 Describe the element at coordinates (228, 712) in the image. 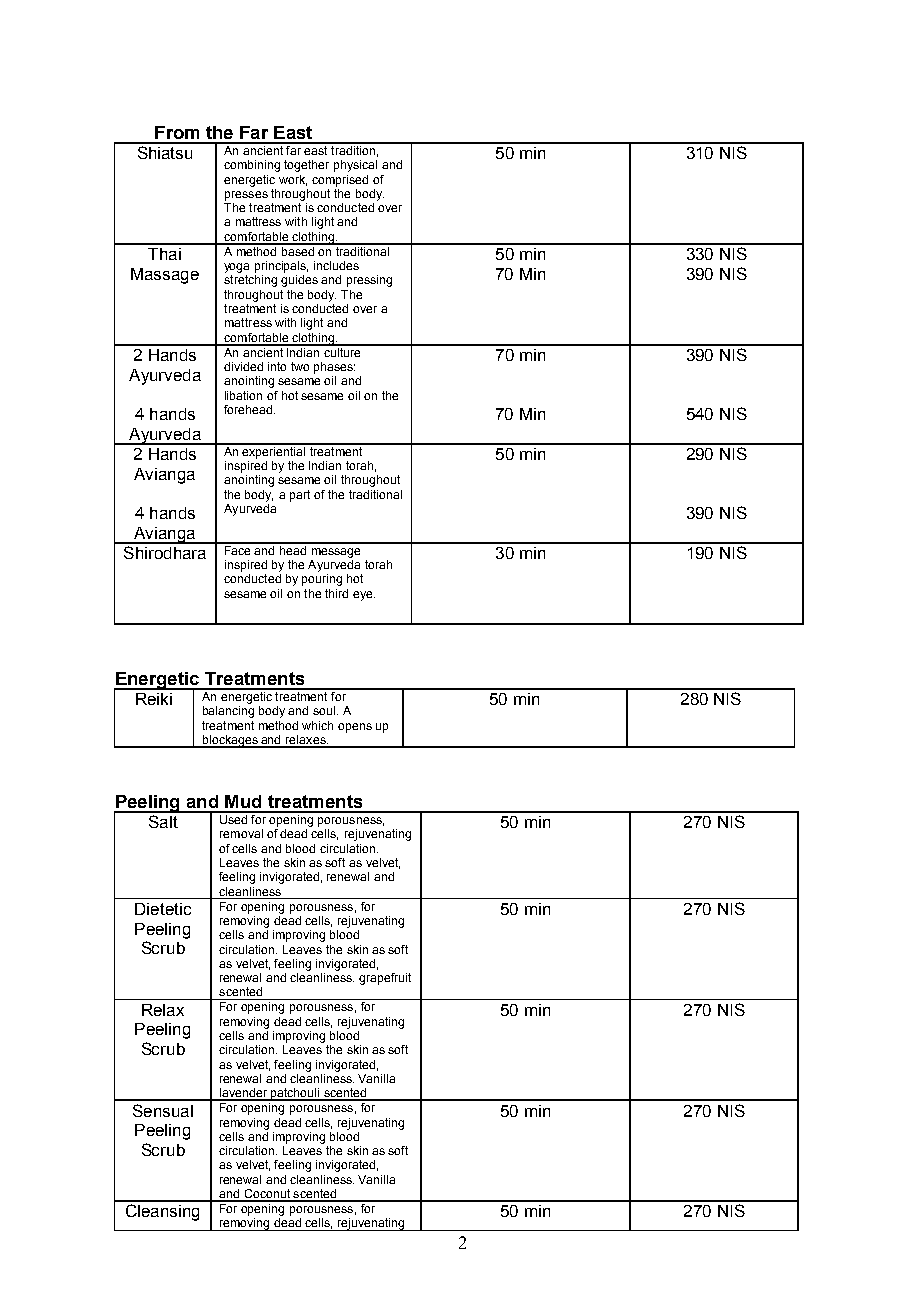

I see `balancing` at that location.
